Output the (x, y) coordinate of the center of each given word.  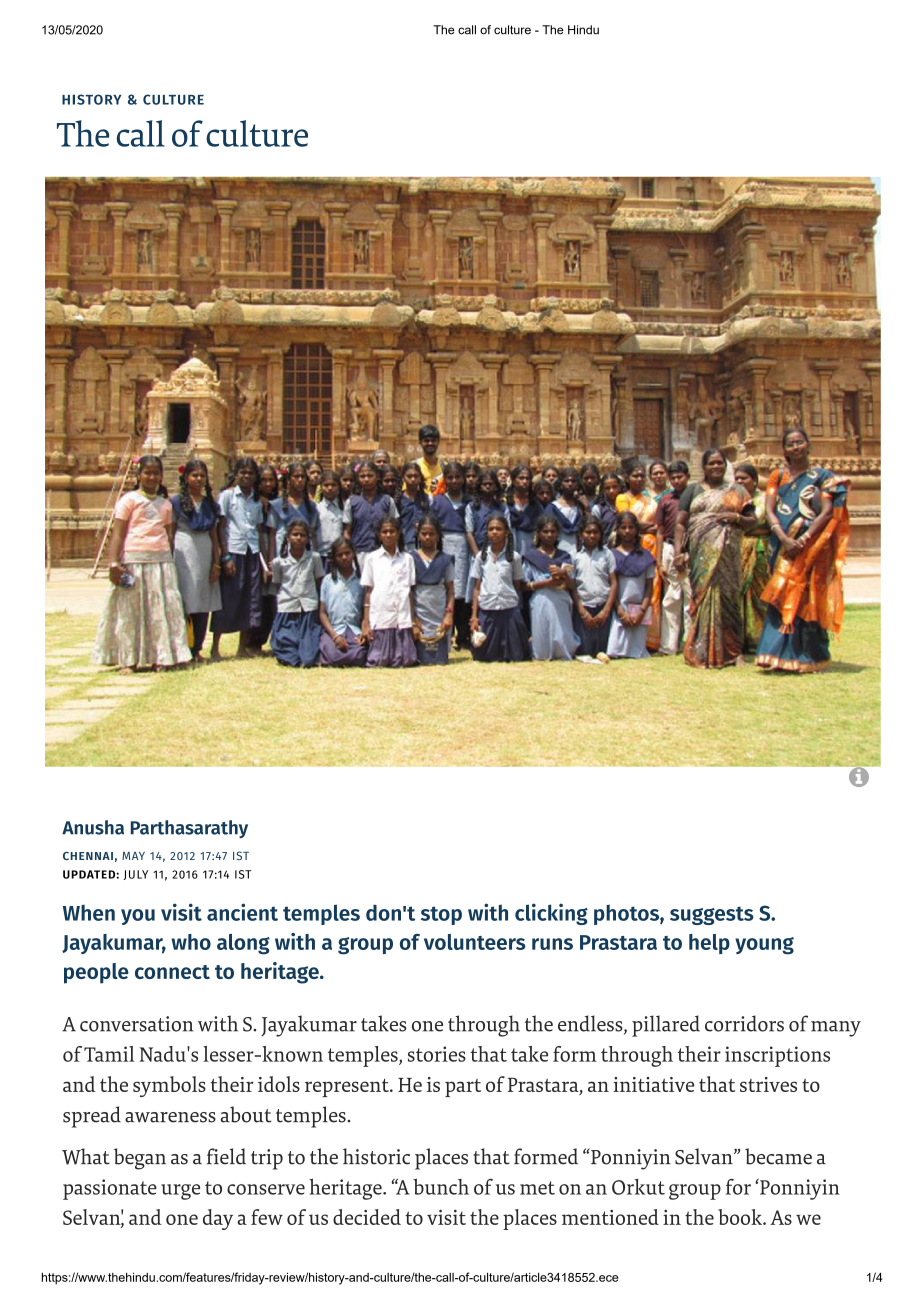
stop (441, 915)
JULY (135, 875)
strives (768, 1084)
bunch (441, 1187)
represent (348, 1088)
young (764, 946)
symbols (169, 1086)
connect (172, 972)
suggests (712, 915)
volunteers (474, 942)
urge (180, 1192)
